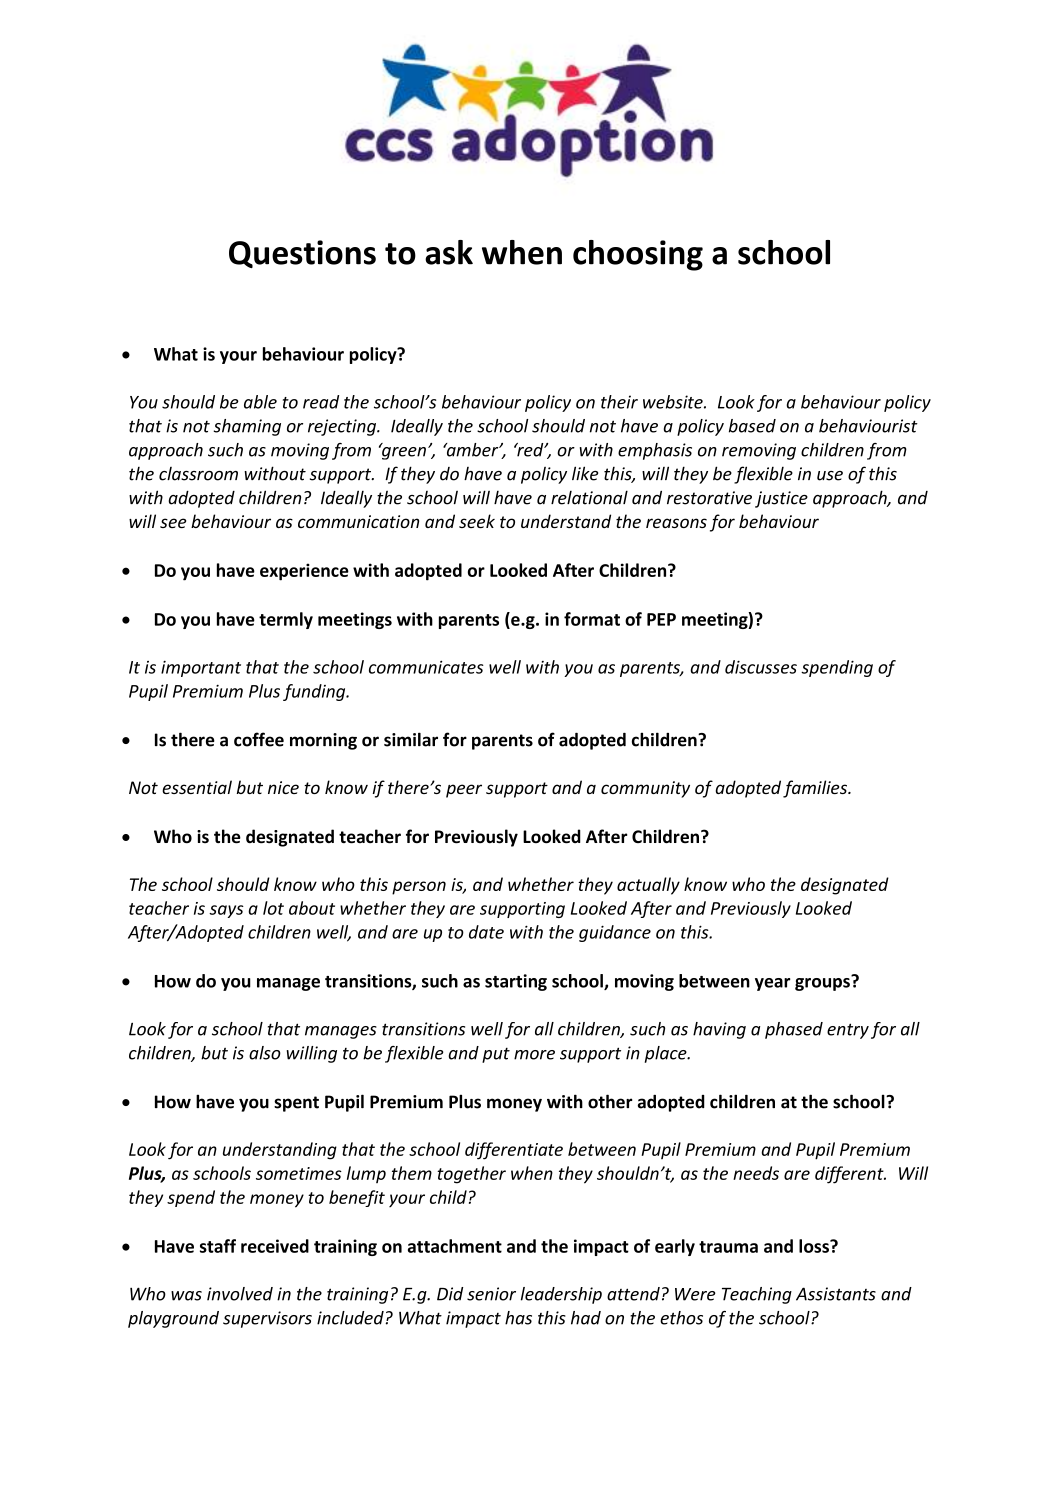  Describe the element at coordinates (302, 254) in the screenshot. I see `Questions` at that location.
